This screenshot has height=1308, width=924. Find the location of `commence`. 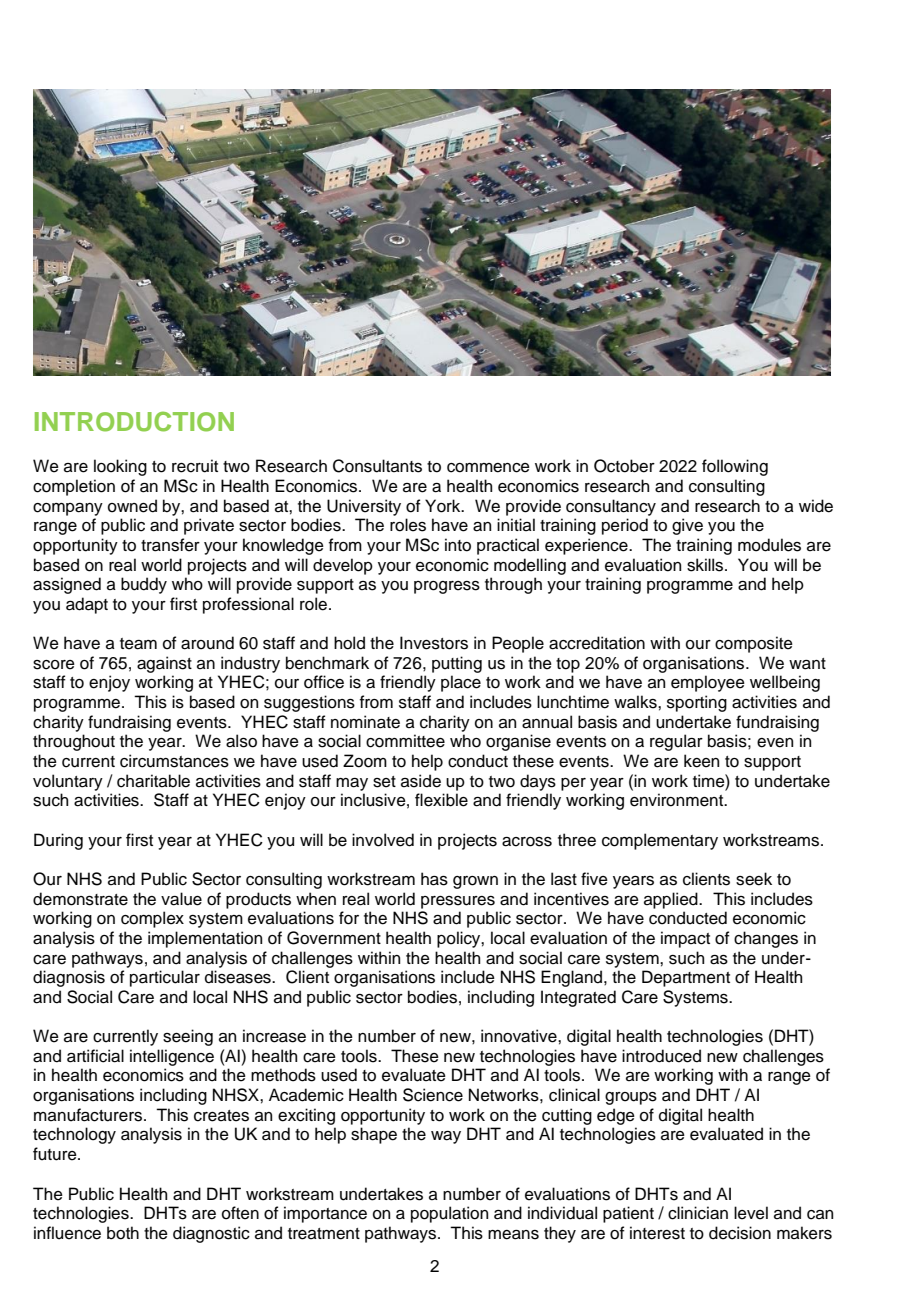

commence is located at coordinates (488, 468).
